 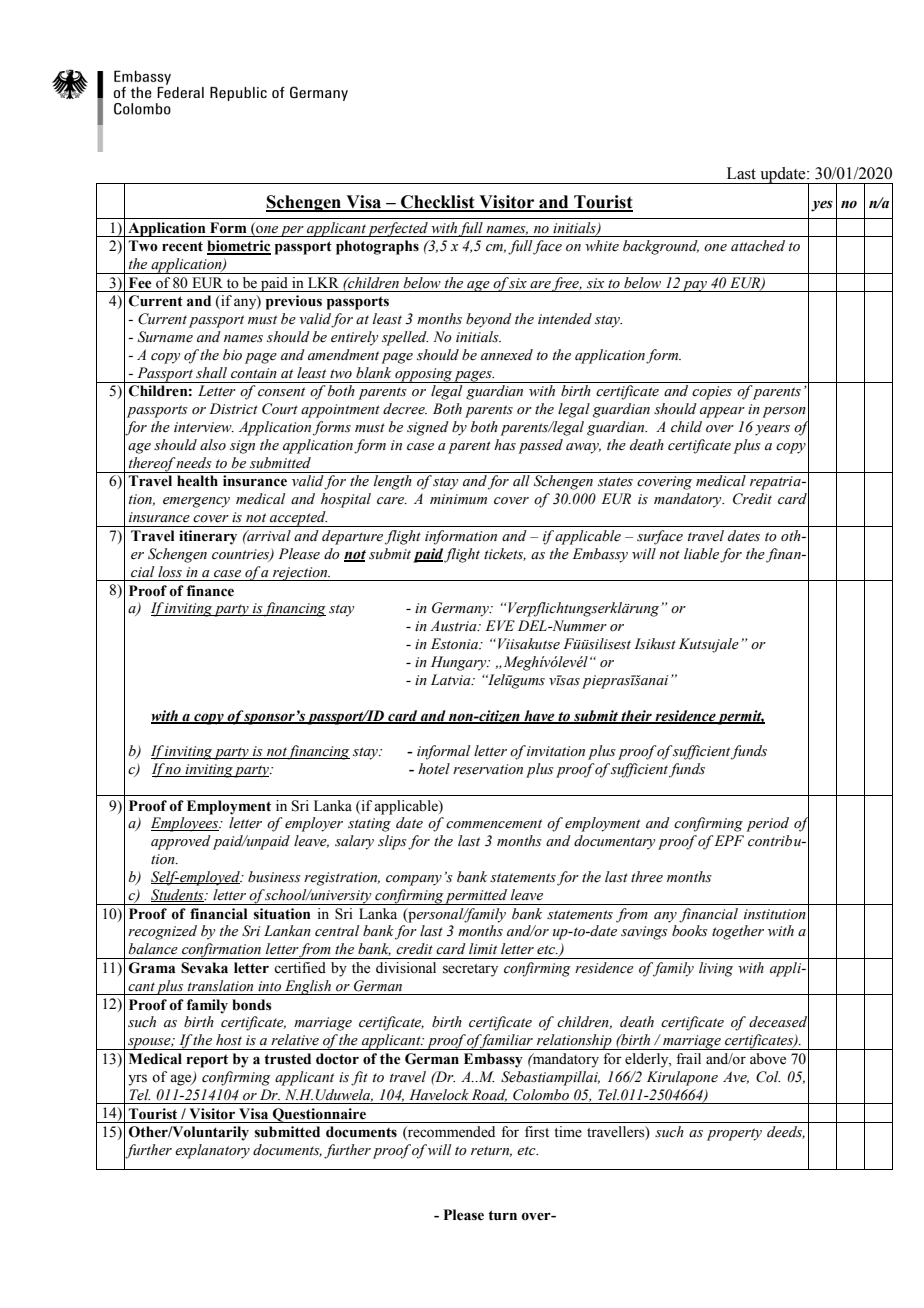 I want to click on Road, so click(x=489, y=1095).
